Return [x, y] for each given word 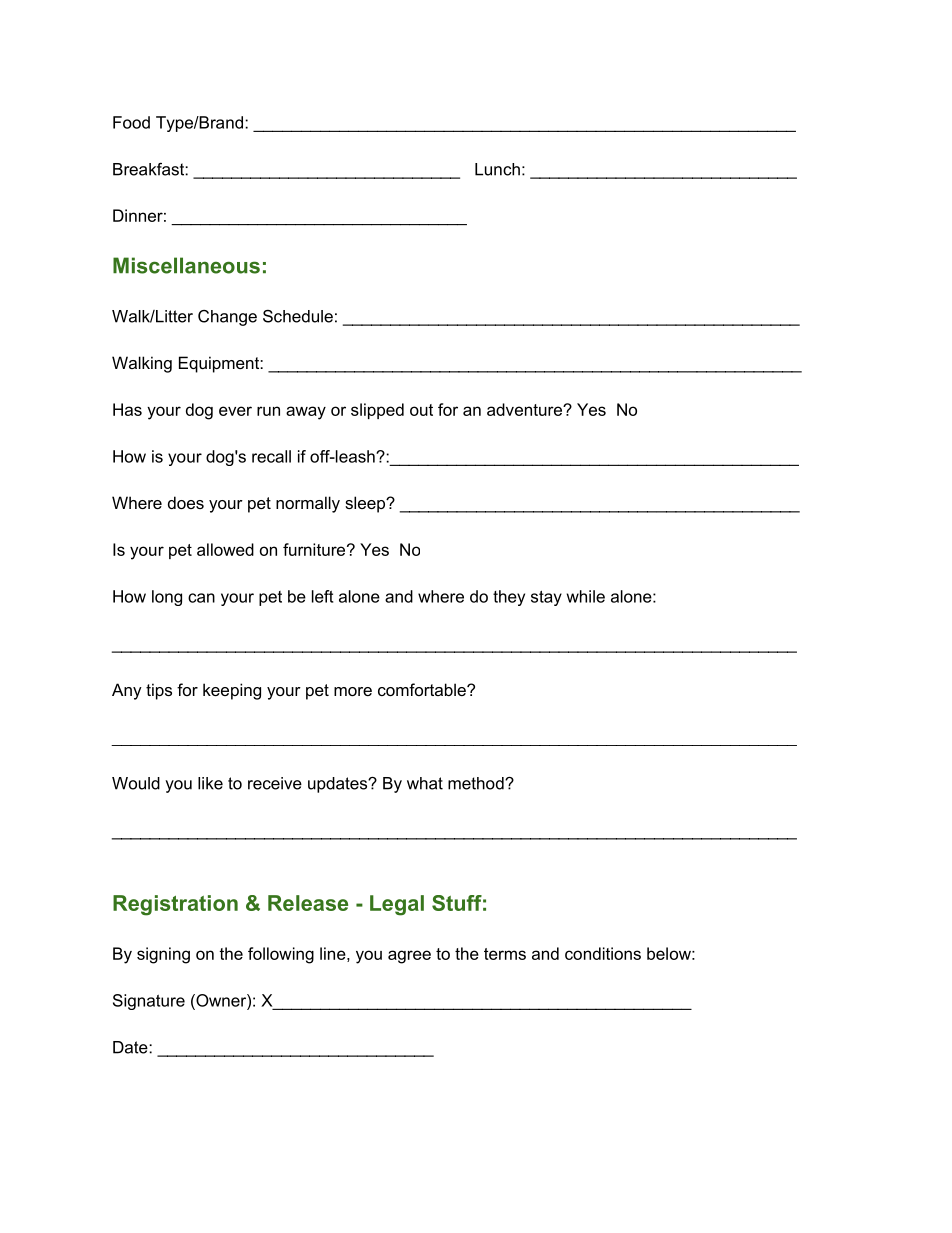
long [167, 598]
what [425, 783]
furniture [314, 549]
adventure [525, 409]
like [210, 783]
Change [227, 318]
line [333, 953]
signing [163, 955]
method [477, 783]
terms [505, 954]
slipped [377, 411]
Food [131, 122]
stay [546, 598]
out [421, 410]
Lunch [497, 169]
